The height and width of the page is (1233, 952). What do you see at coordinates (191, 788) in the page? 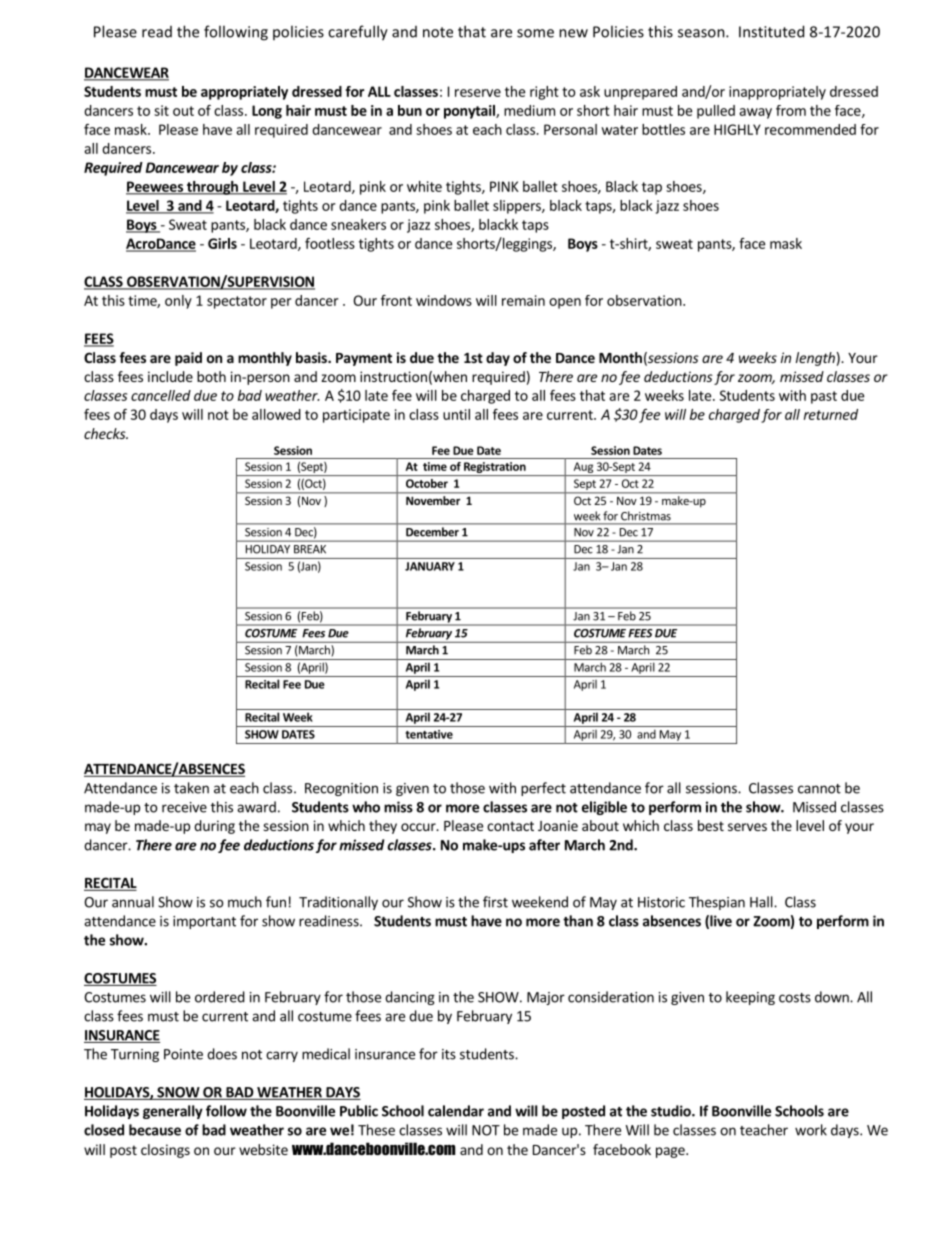
I see `taken` at bounding box center [191, 788].
